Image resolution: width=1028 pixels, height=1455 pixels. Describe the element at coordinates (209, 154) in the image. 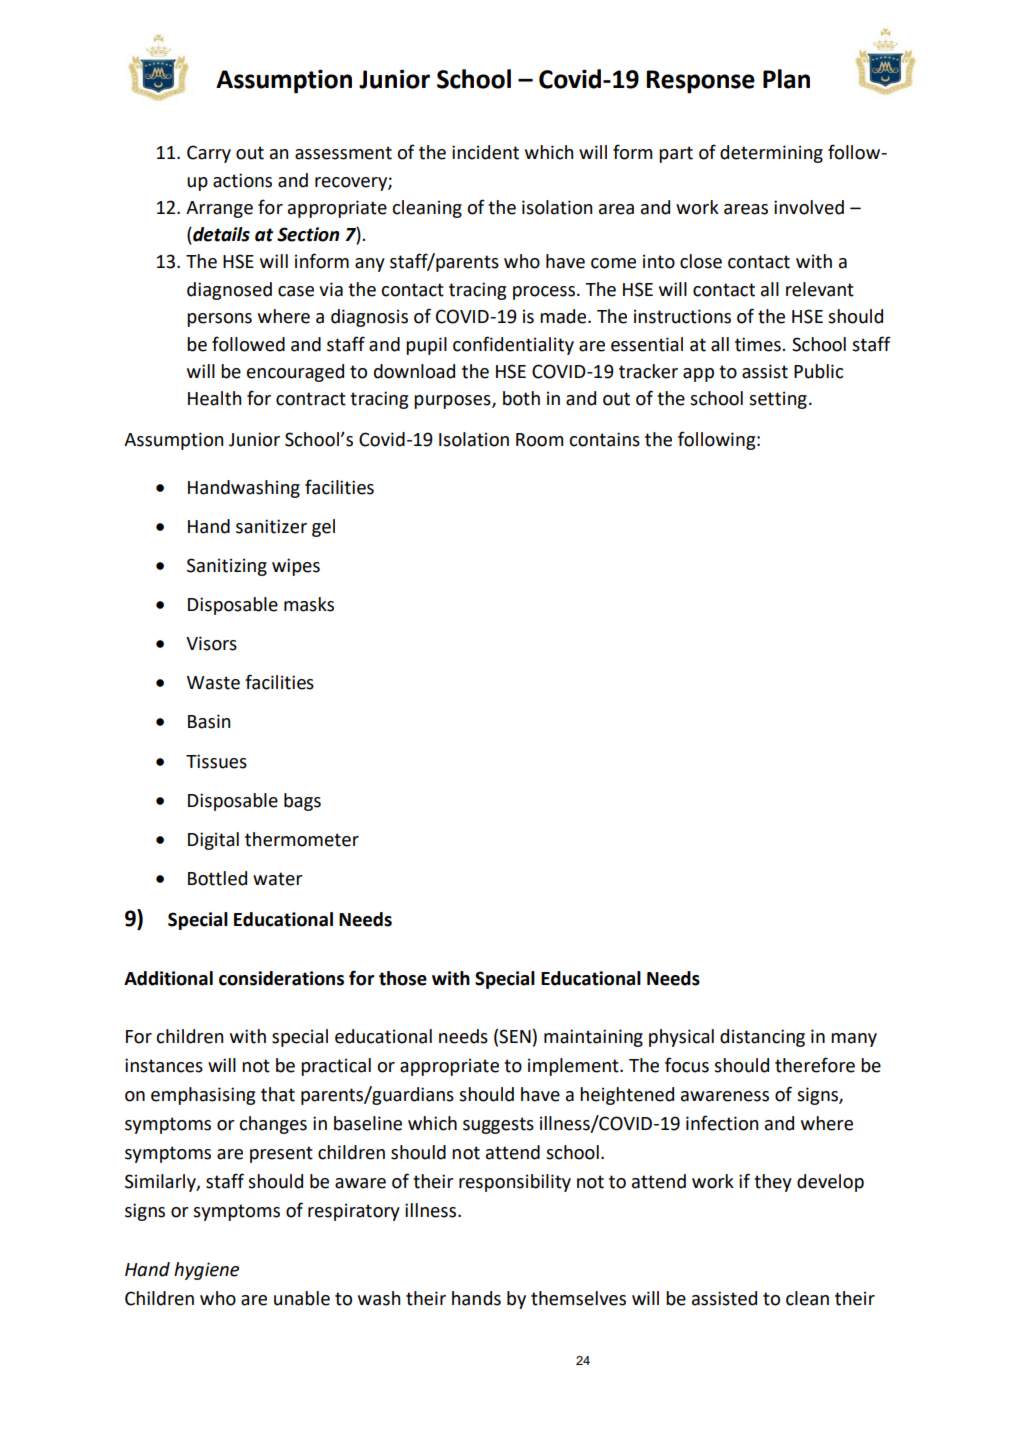

I see `Carry` at that location.
